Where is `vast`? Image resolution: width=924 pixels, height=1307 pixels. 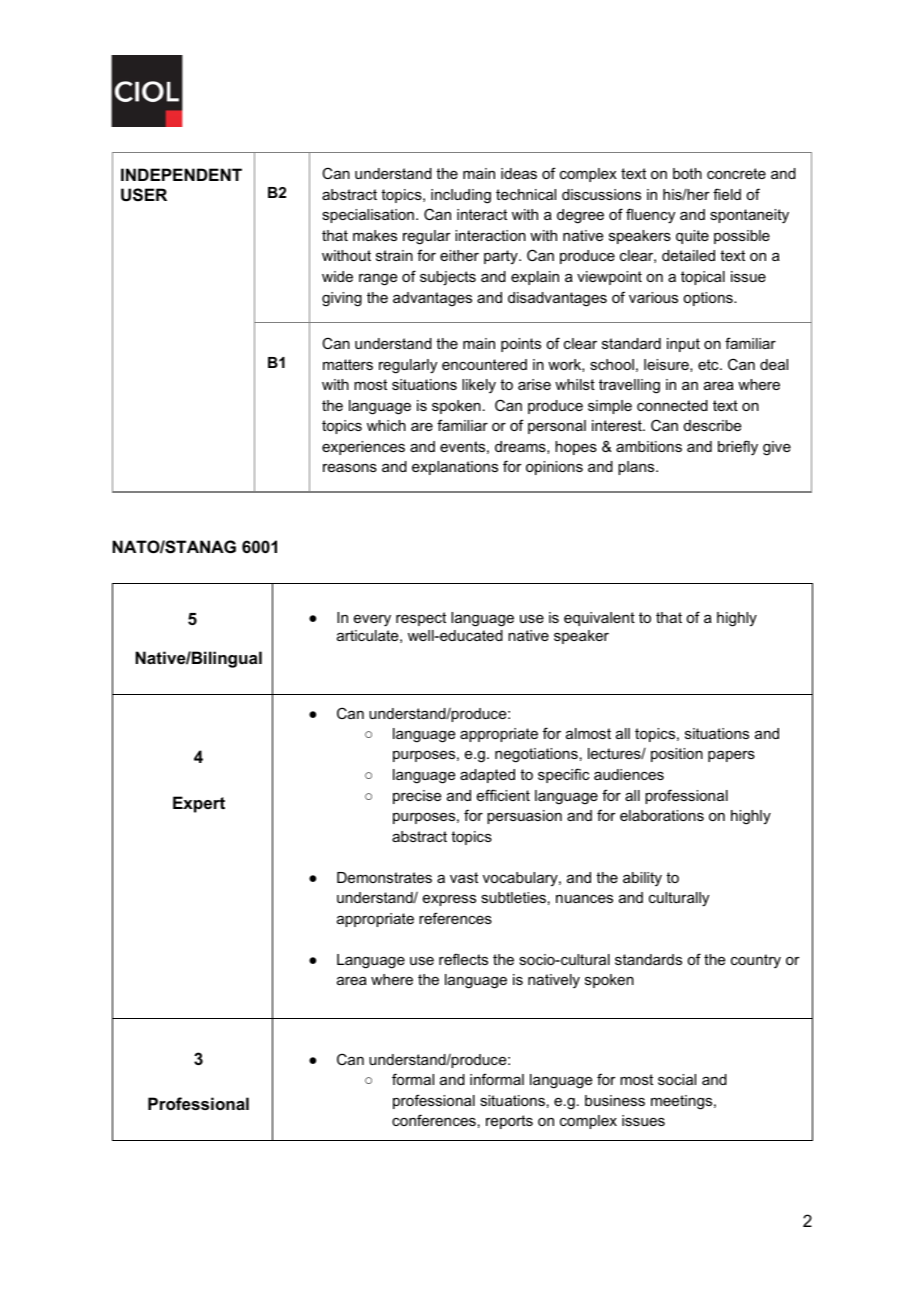 vast is located at coordinates (464, 877).
